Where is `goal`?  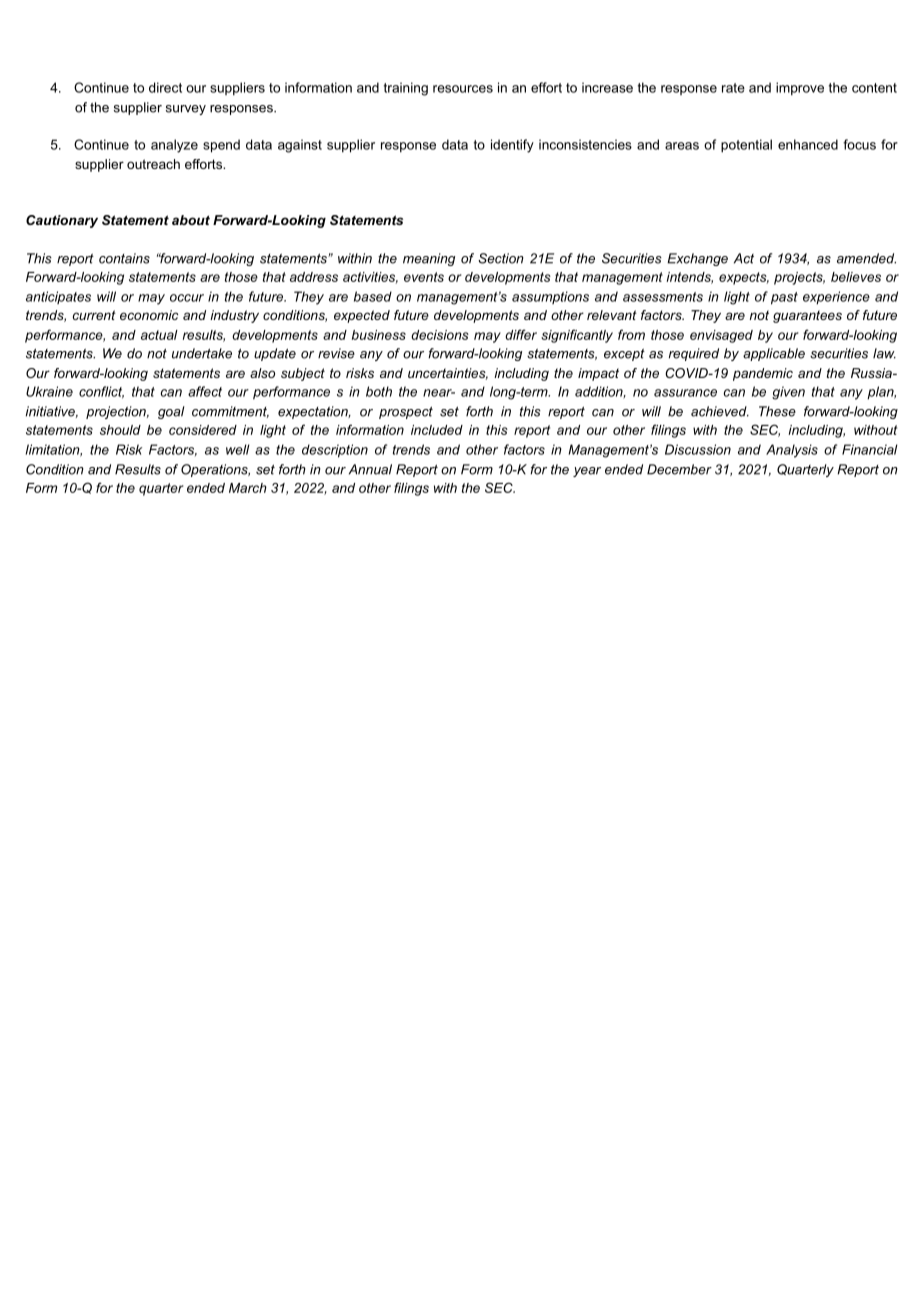 goal is located at coordinates (171, 412).
